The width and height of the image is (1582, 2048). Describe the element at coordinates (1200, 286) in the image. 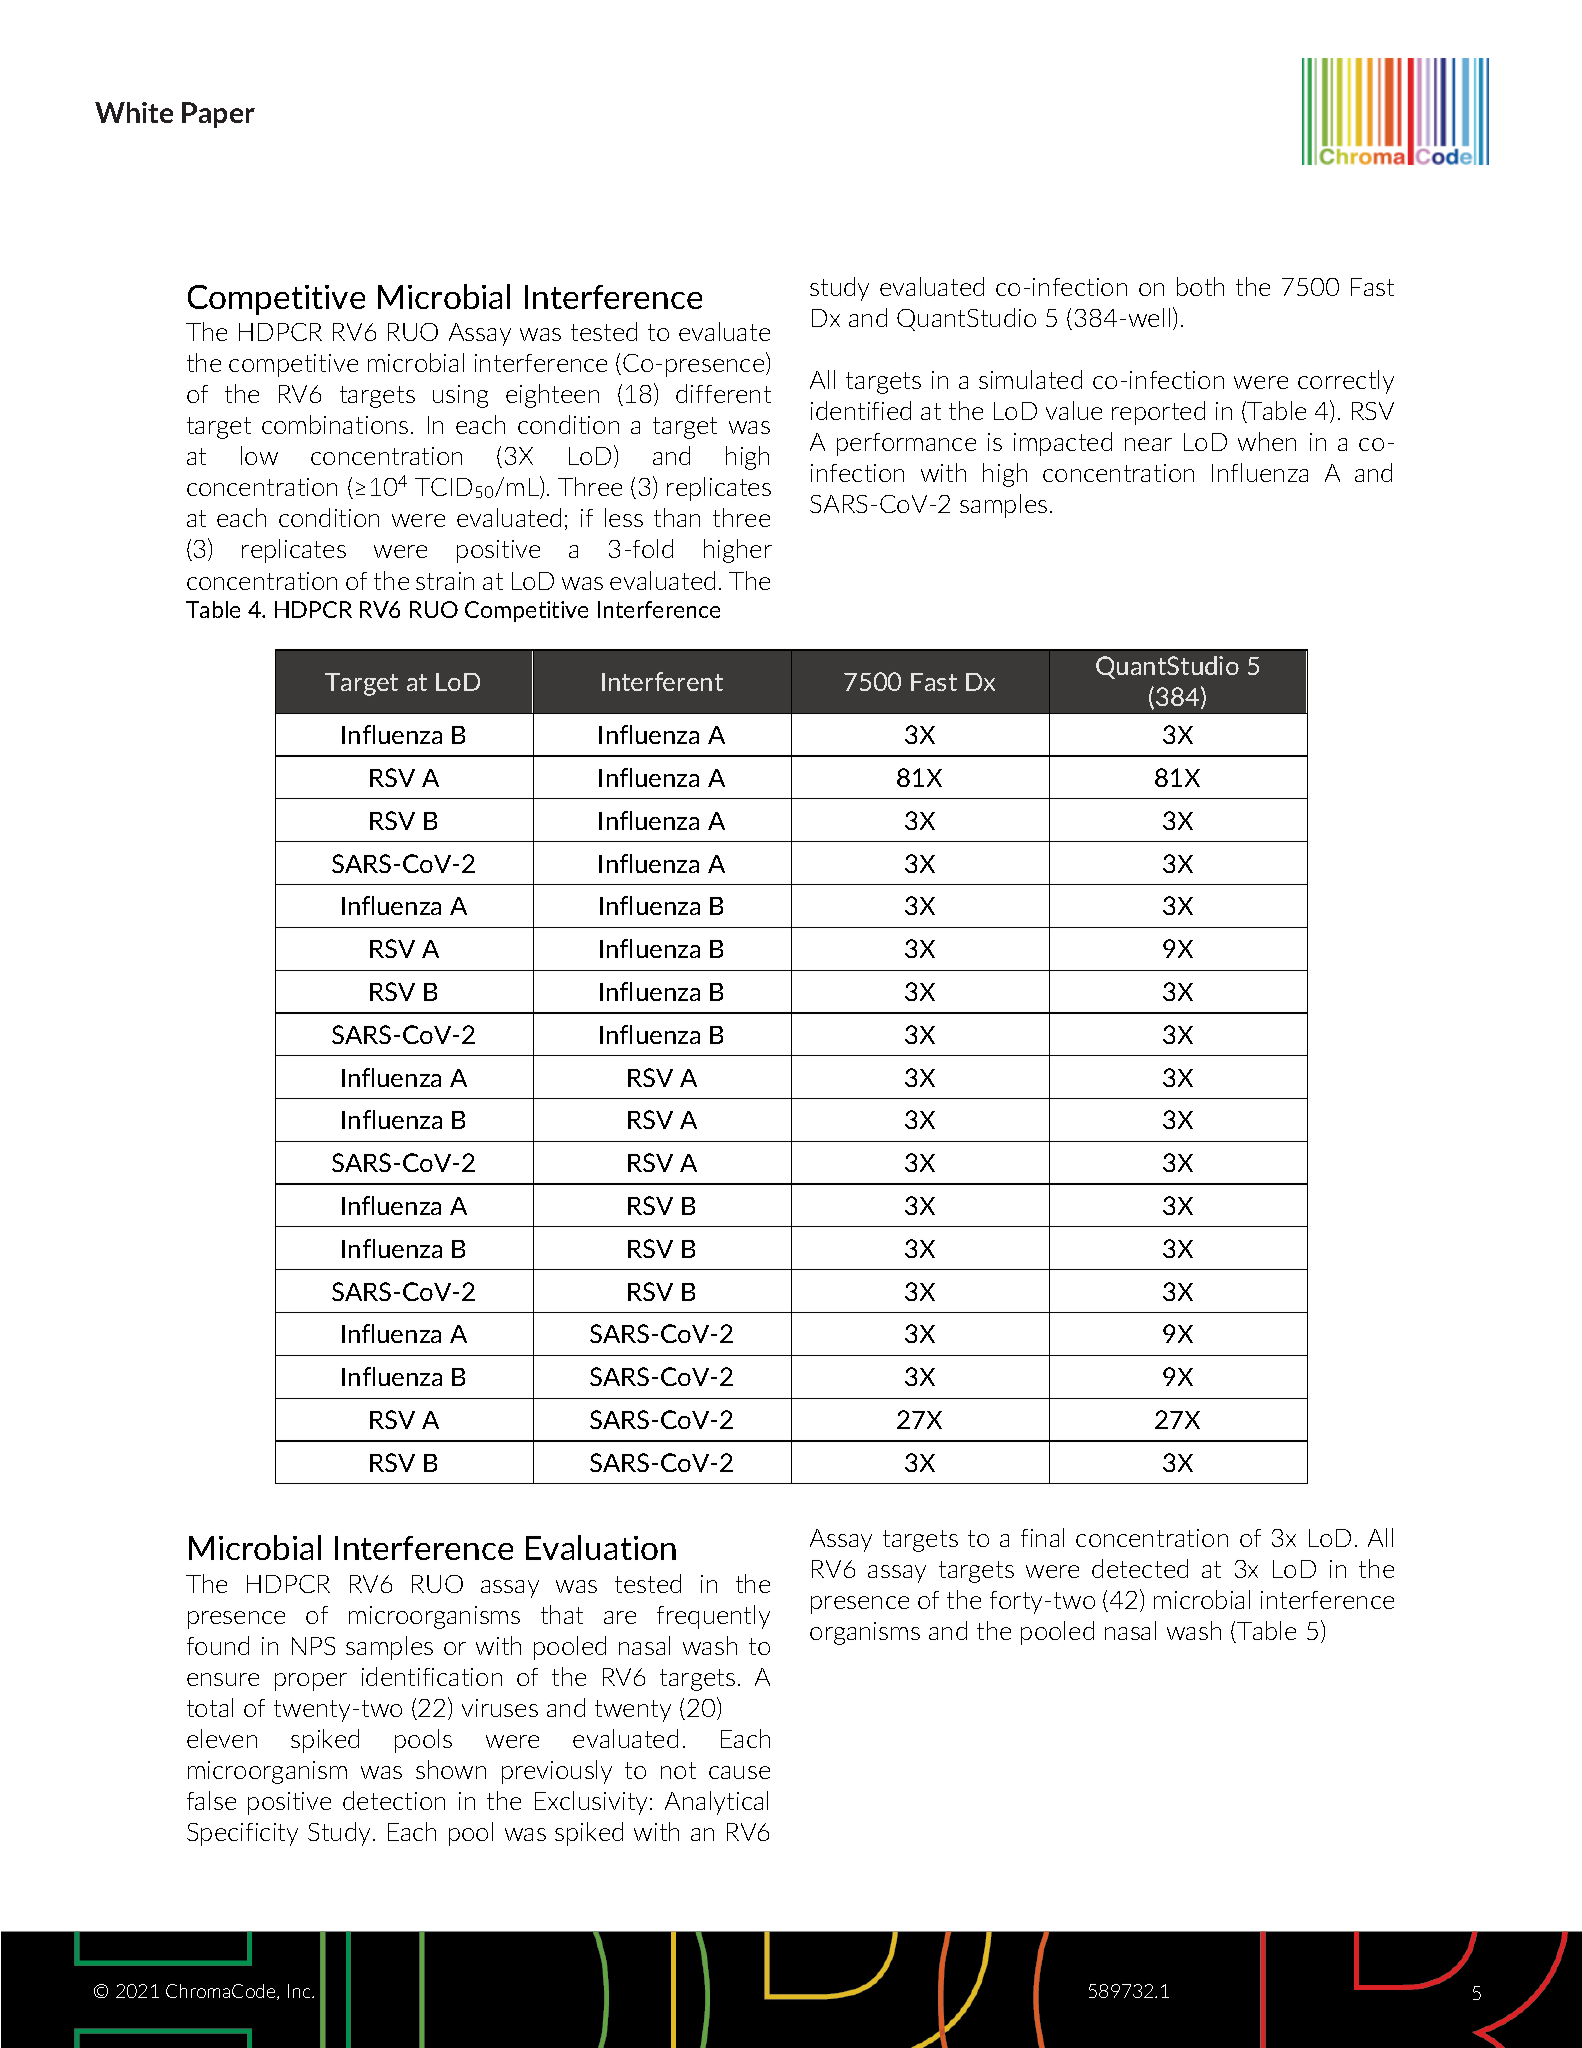

I see `both` at that location.
